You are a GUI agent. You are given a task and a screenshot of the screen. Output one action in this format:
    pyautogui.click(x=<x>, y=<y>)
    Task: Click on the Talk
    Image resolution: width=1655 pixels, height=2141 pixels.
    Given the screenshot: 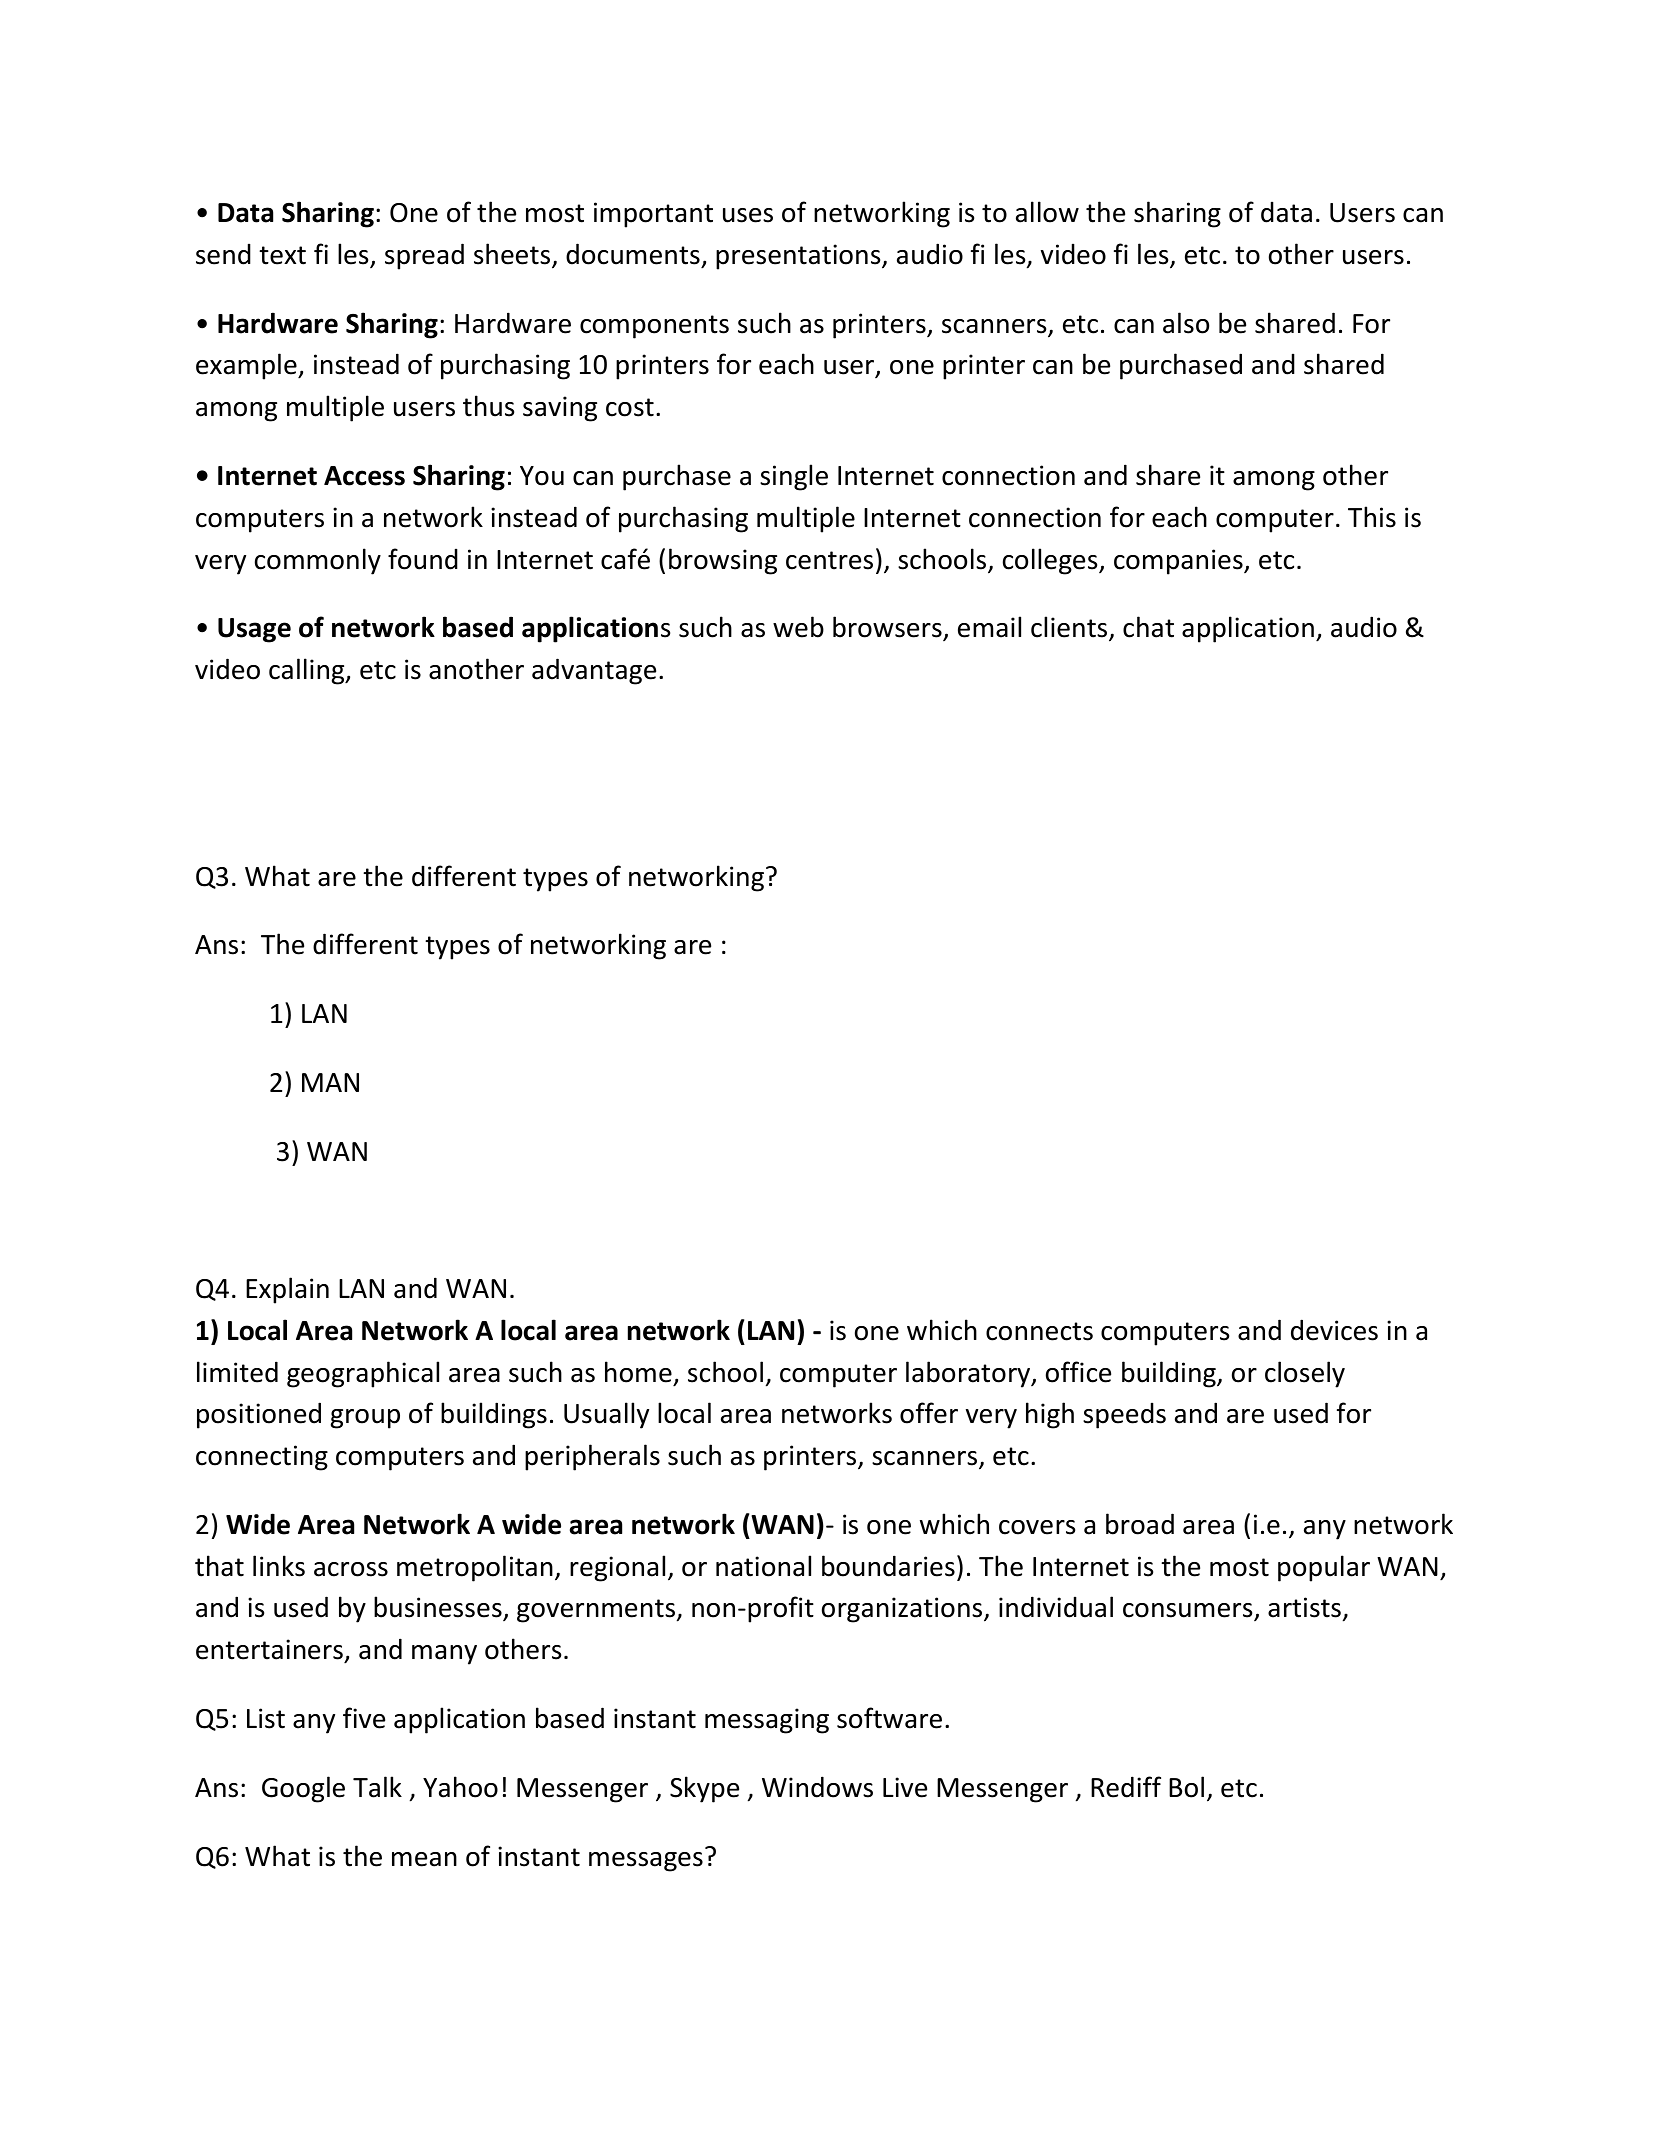 What is the action you would take?
    pyautogui.click(x=377, y=1787)
